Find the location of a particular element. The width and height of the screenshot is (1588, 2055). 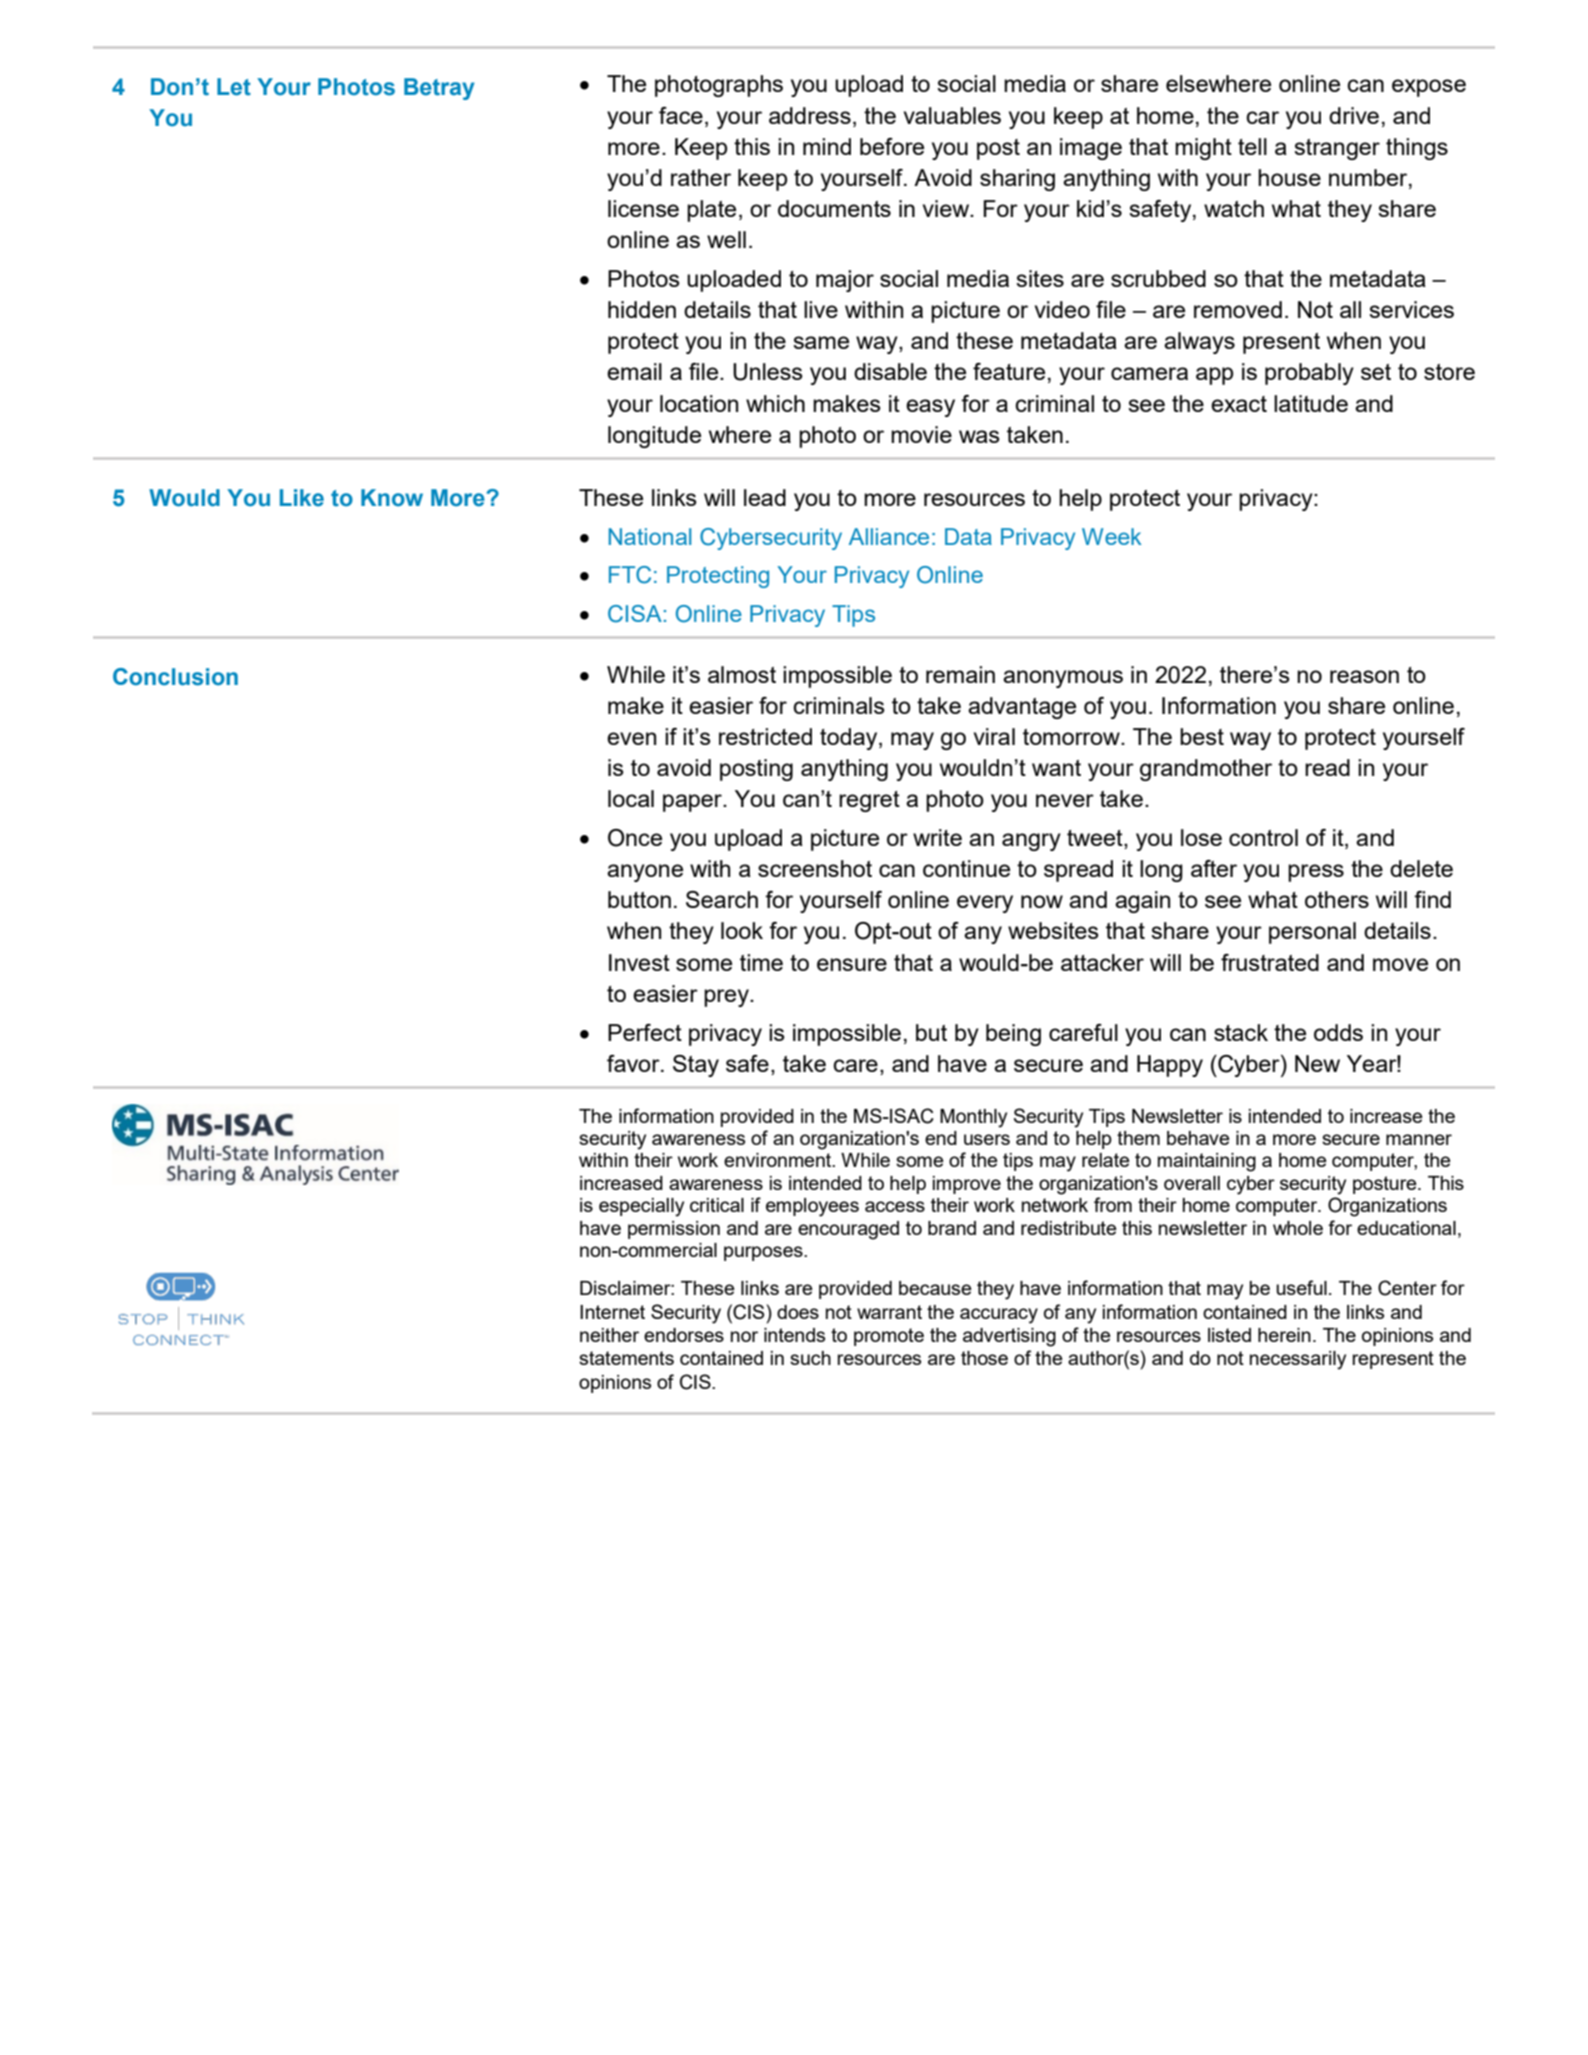

does is located at coordinates (798, 1312).
